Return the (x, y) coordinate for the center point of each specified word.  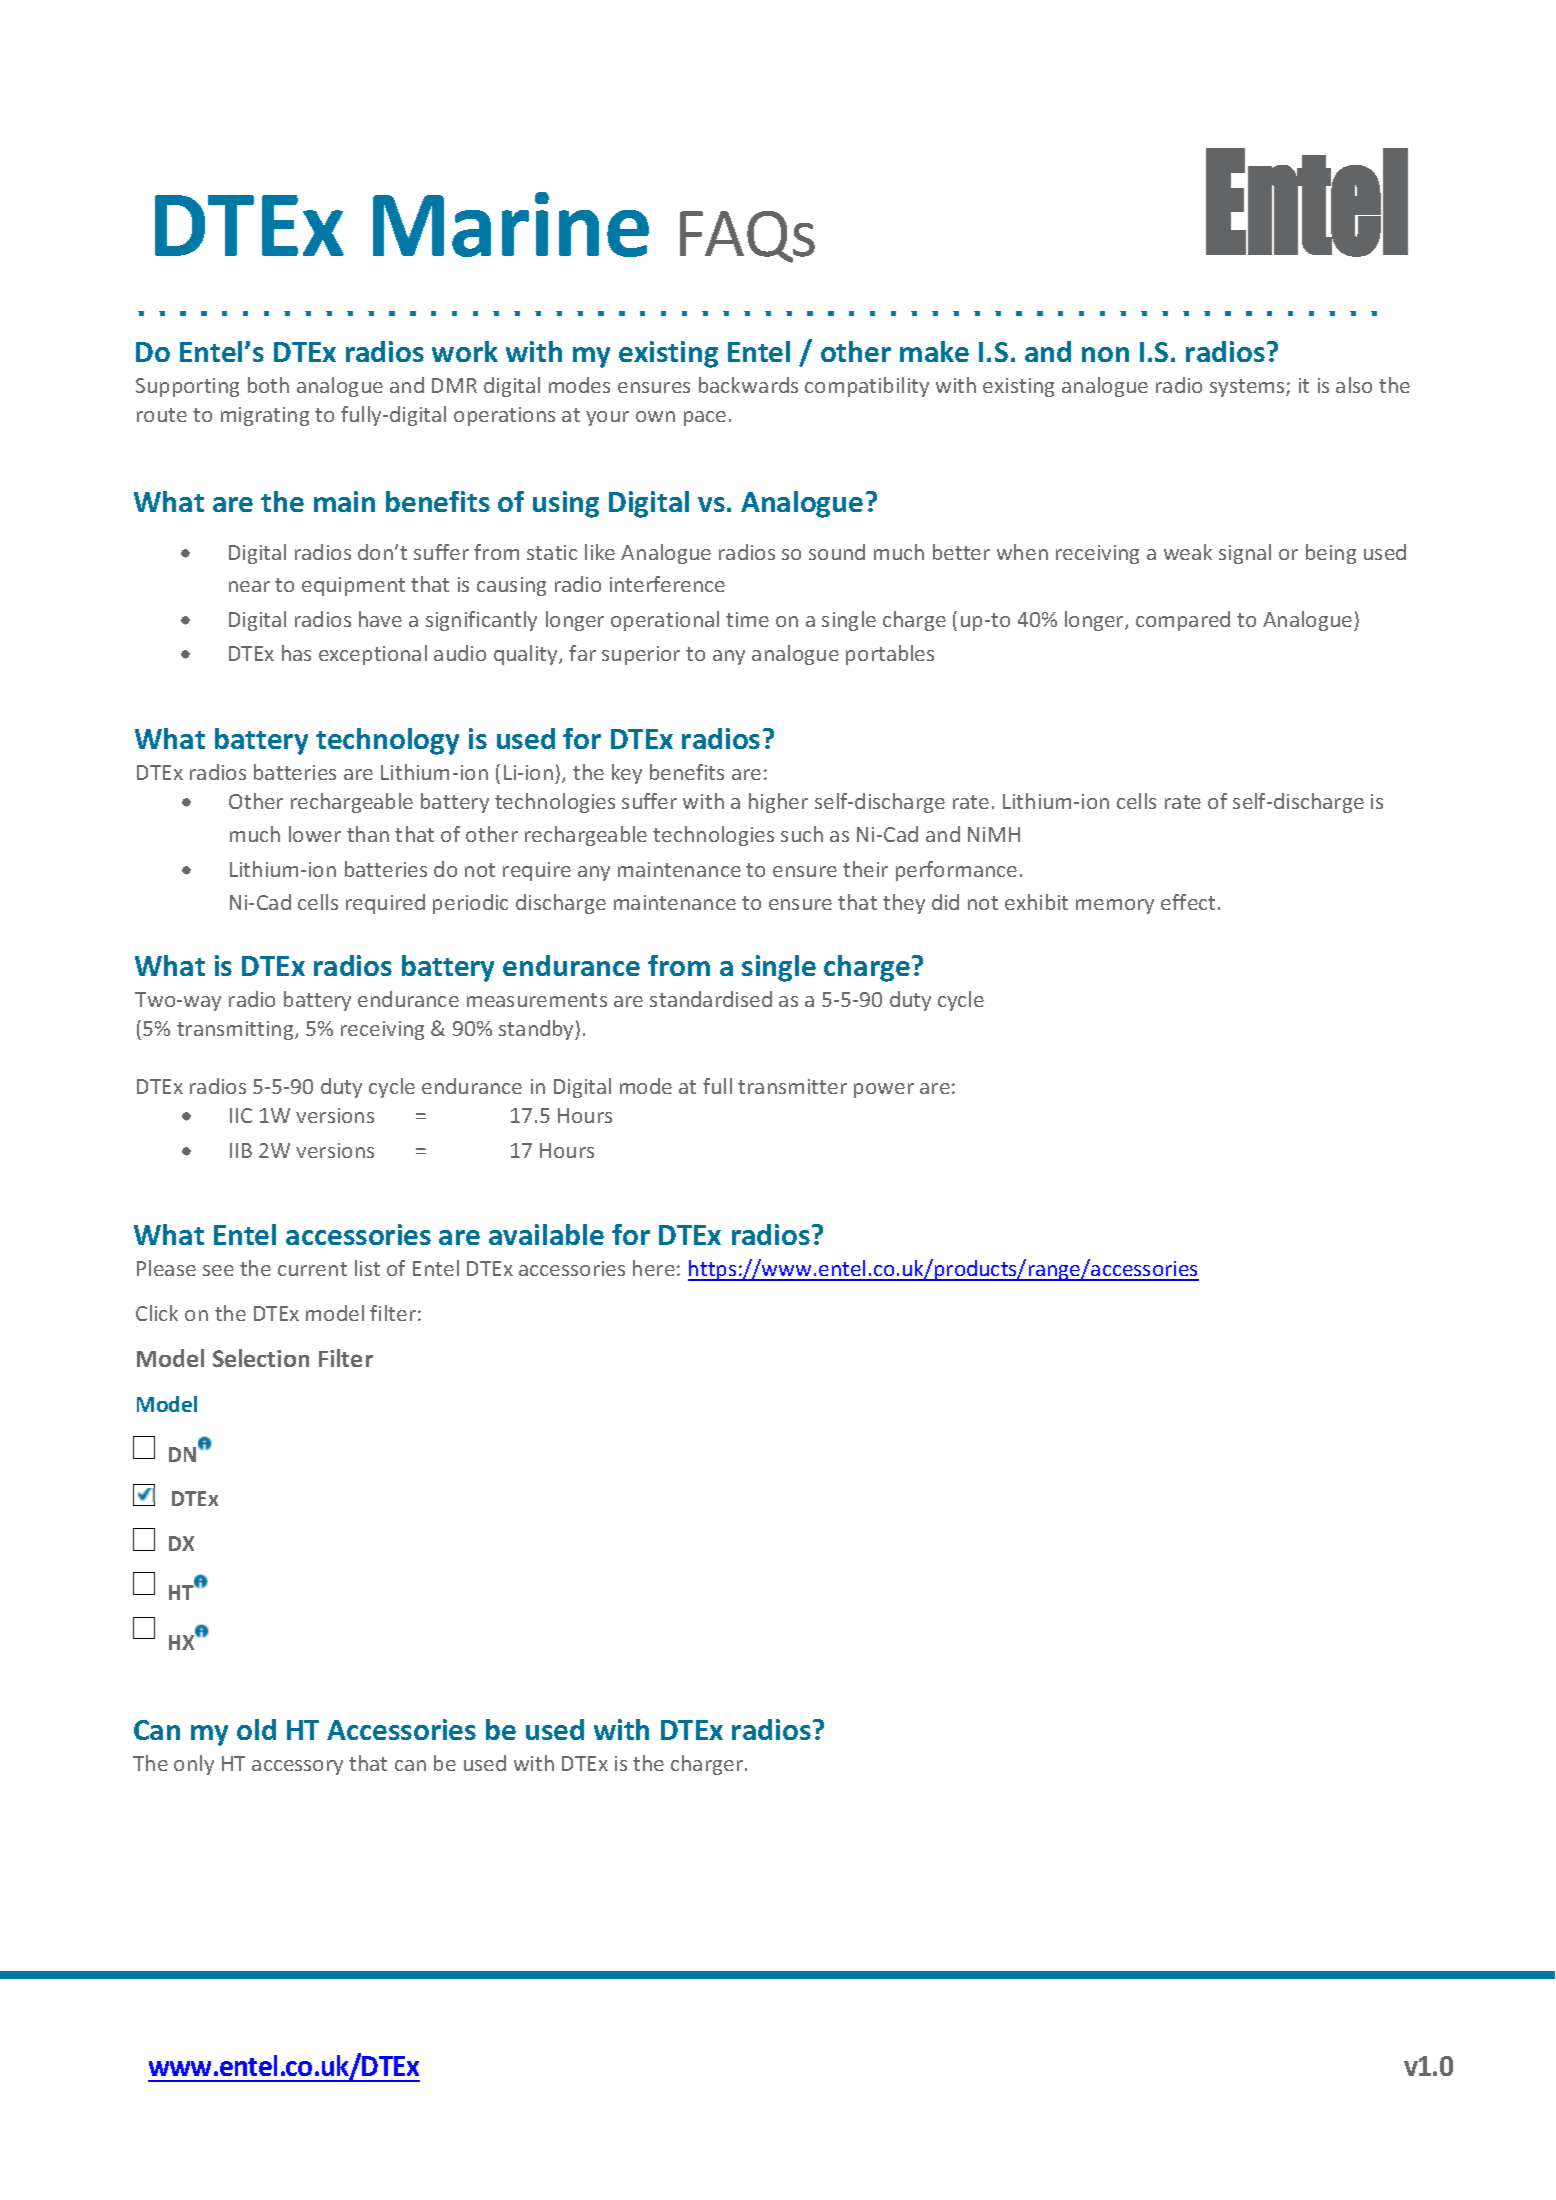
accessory (297, 1767)
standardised (711, 999)
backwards (748, 385)
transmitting (236, 1030)
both (268, 385)
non (1105, 354)
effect (1188, 902)
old (256, 1729)
